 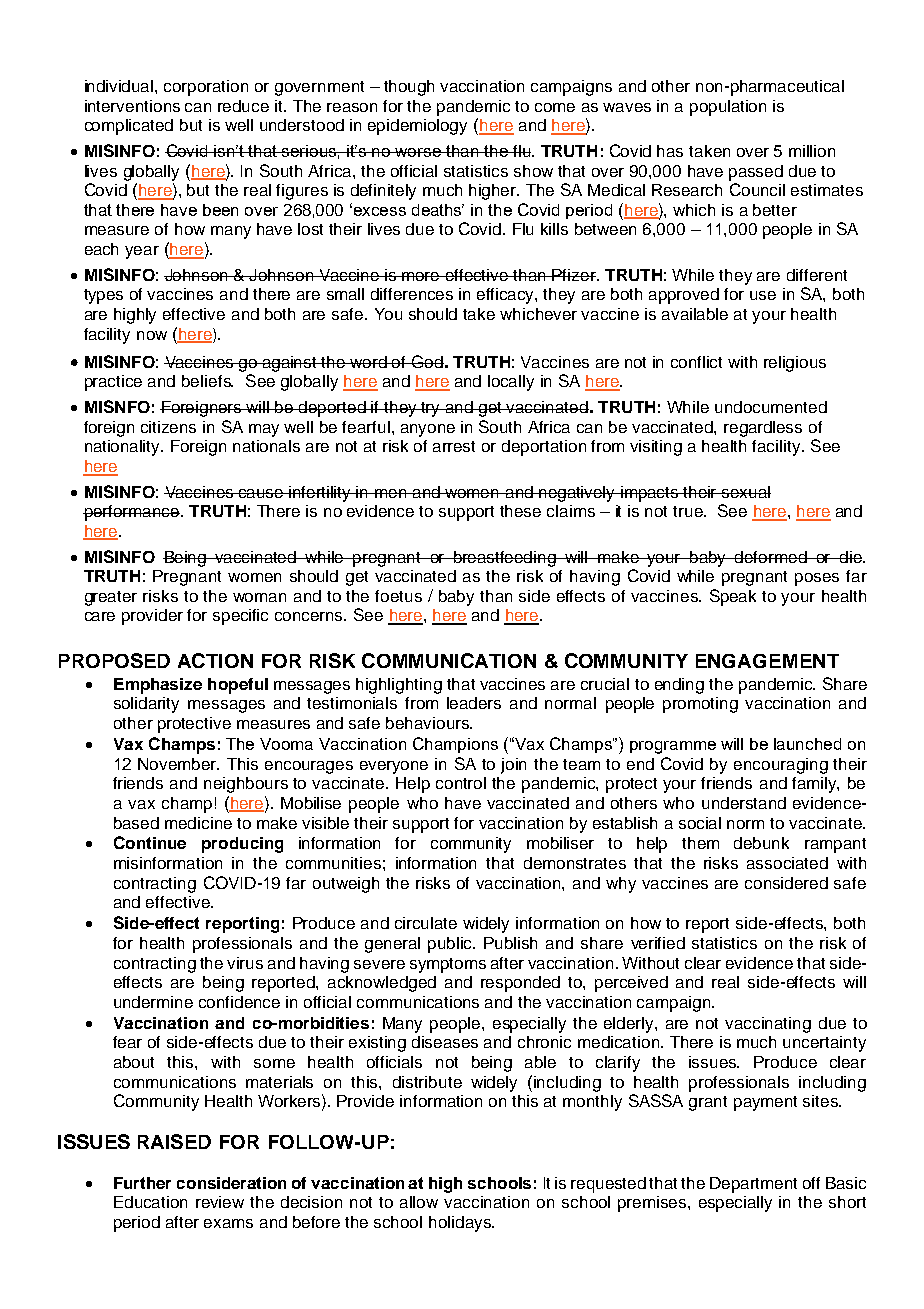 What do you see at coordinates (206, 88) in the page?
I see `corporation` at bounding box center [206, 88].
